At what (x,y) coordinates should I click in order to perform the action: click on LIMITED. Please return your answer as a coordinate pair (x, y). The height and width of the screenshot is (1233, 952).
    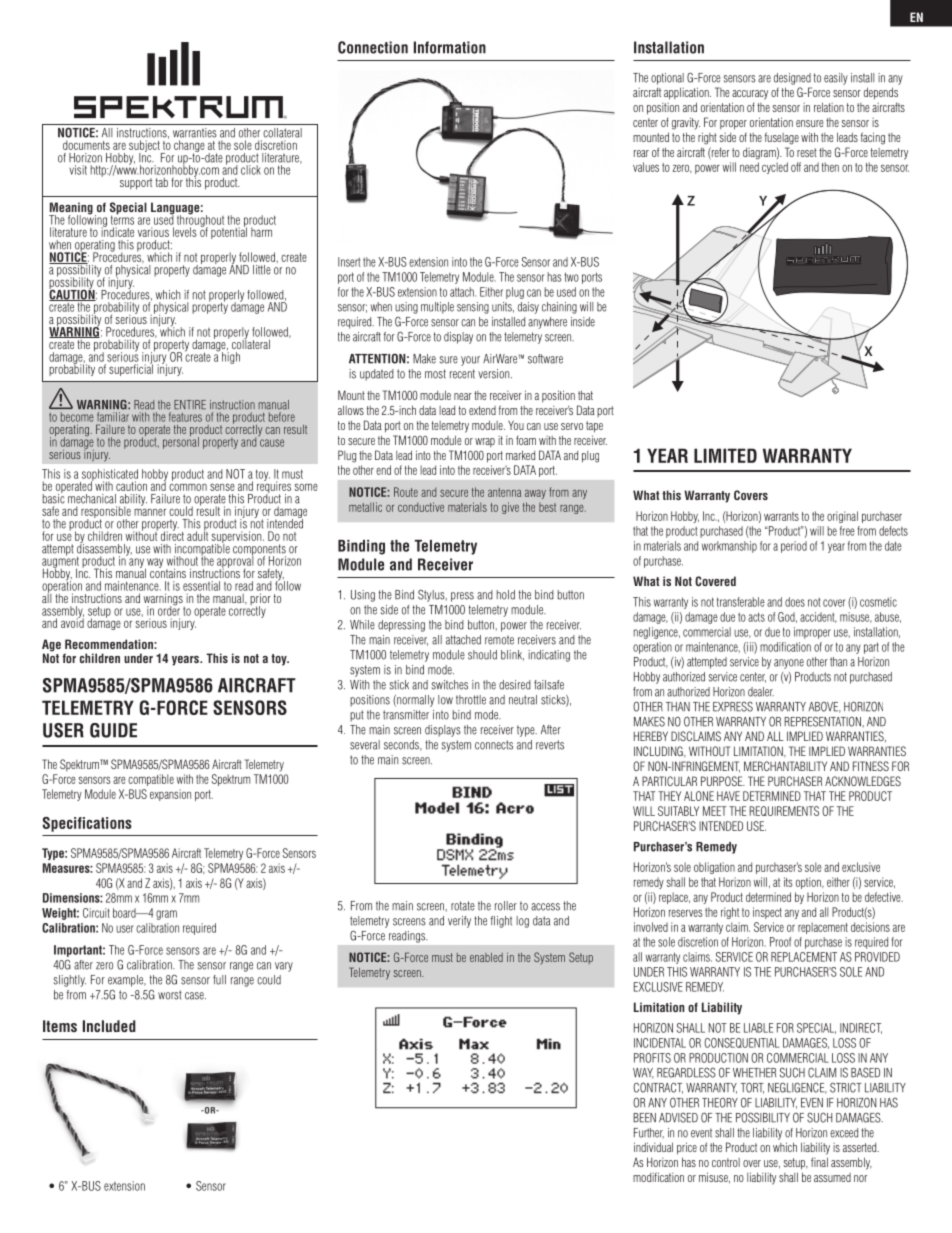
    Looking at the image, I should click on (725, 455).
